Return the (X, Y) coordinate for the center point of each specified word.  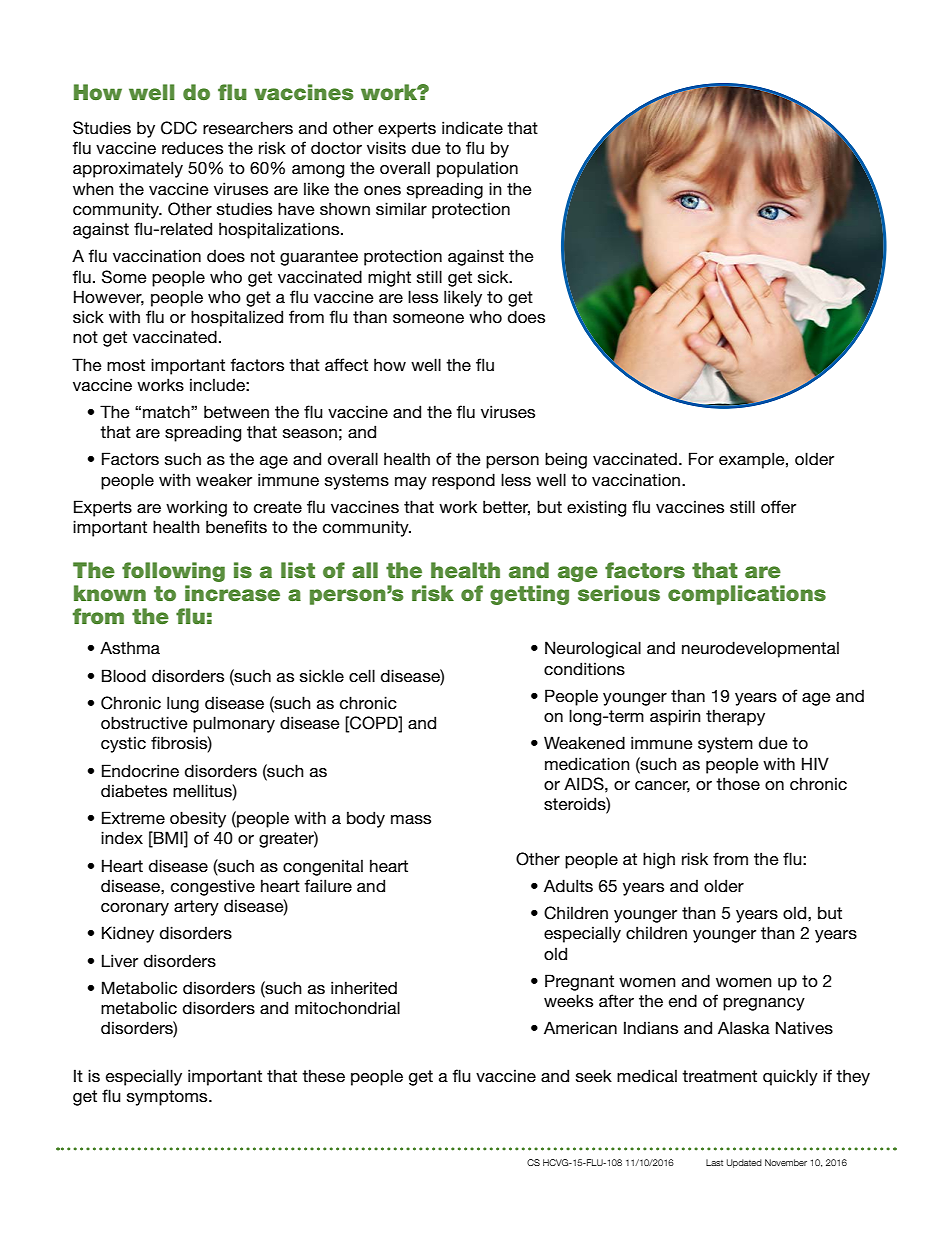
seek (594, 1075)
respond (463, 481)
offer (778, 507)
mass (411, 819)
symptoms (168, 1098)
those (738, 783)
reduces (192, 148)
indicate (472, 128)
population (477, 169)
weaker (224, 479)
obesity (198, 819)
